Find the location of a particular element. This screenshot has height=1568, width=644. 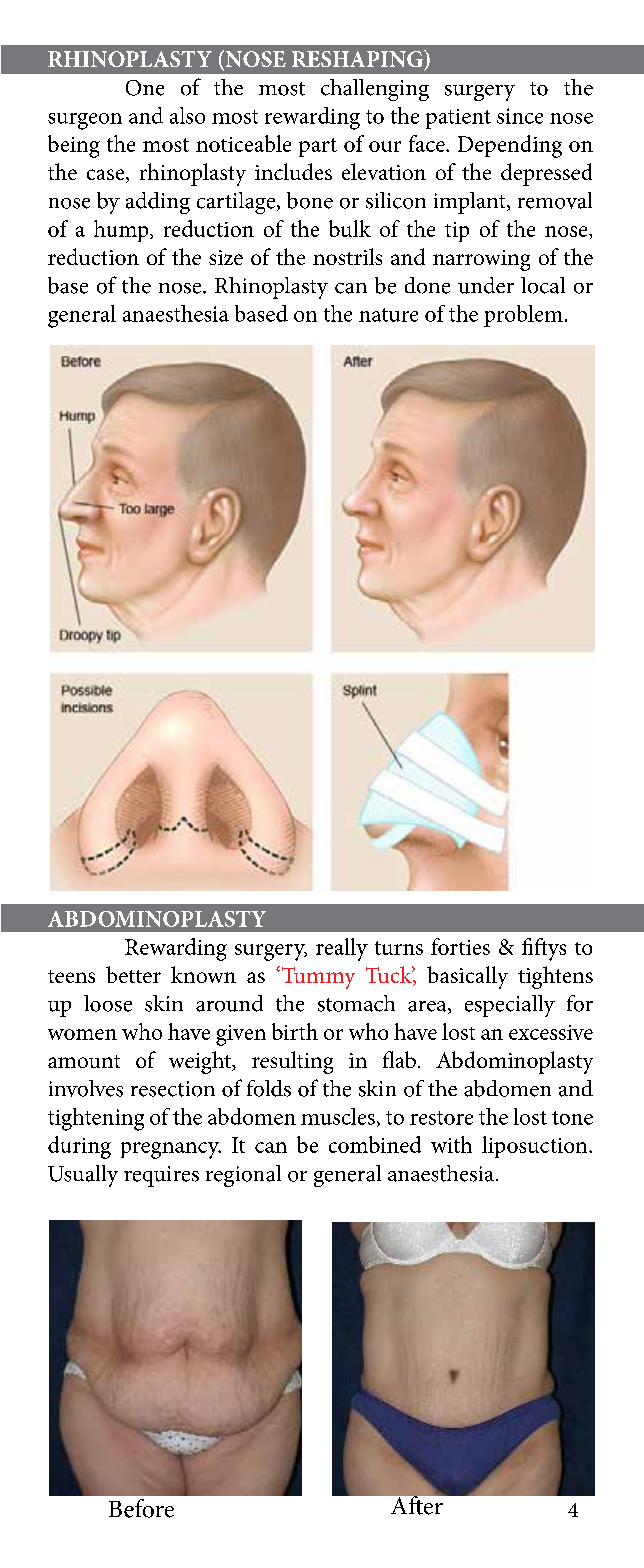

surgeon is located at coordinates (85, 121).
